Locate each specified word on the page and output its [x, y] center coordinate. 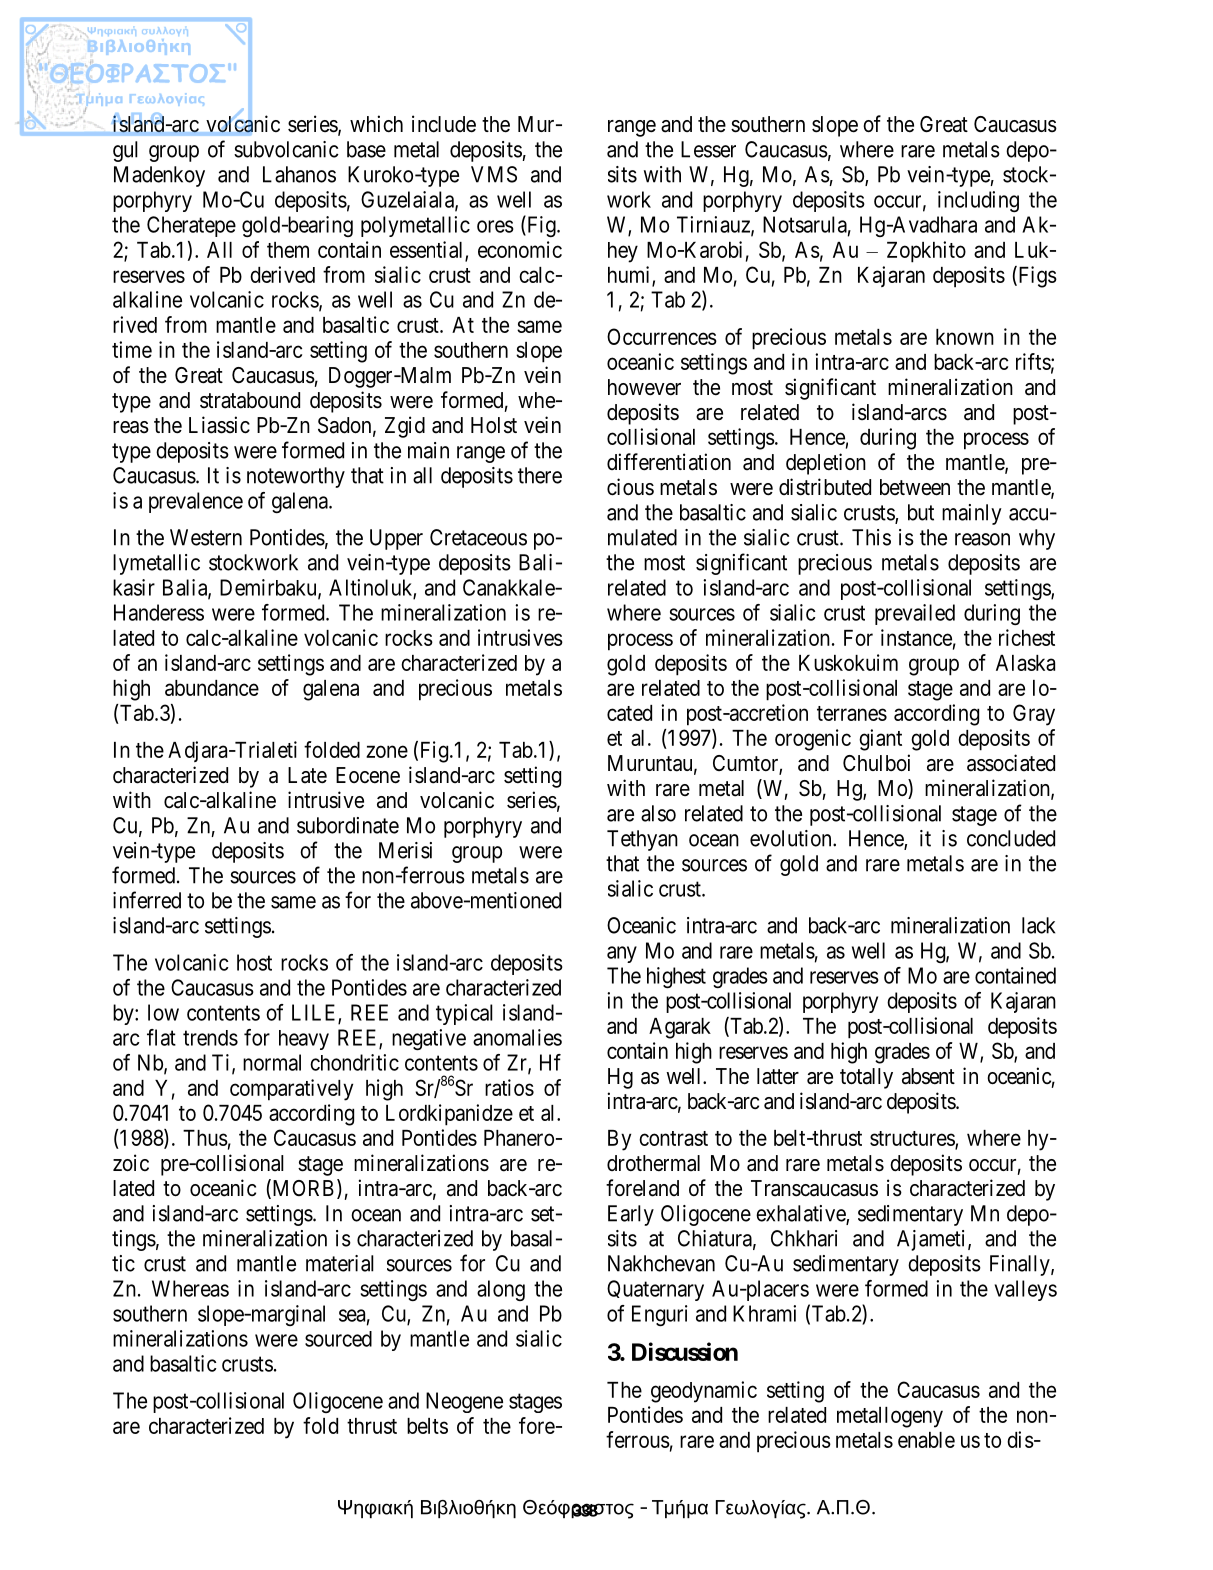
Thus [205, 1138]
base [366, 149]
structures [913, 1139]
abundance [212, 688]
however [644, 387]
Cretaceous [478, 537]
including [978, 201]
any [622, 954]
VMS [494, 174]
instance [916, 637]
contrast [673, 1138]
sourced [338, 1339]
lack [1038, 925]
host [254, 962]
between [915, 487]
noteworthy [296, 477]
